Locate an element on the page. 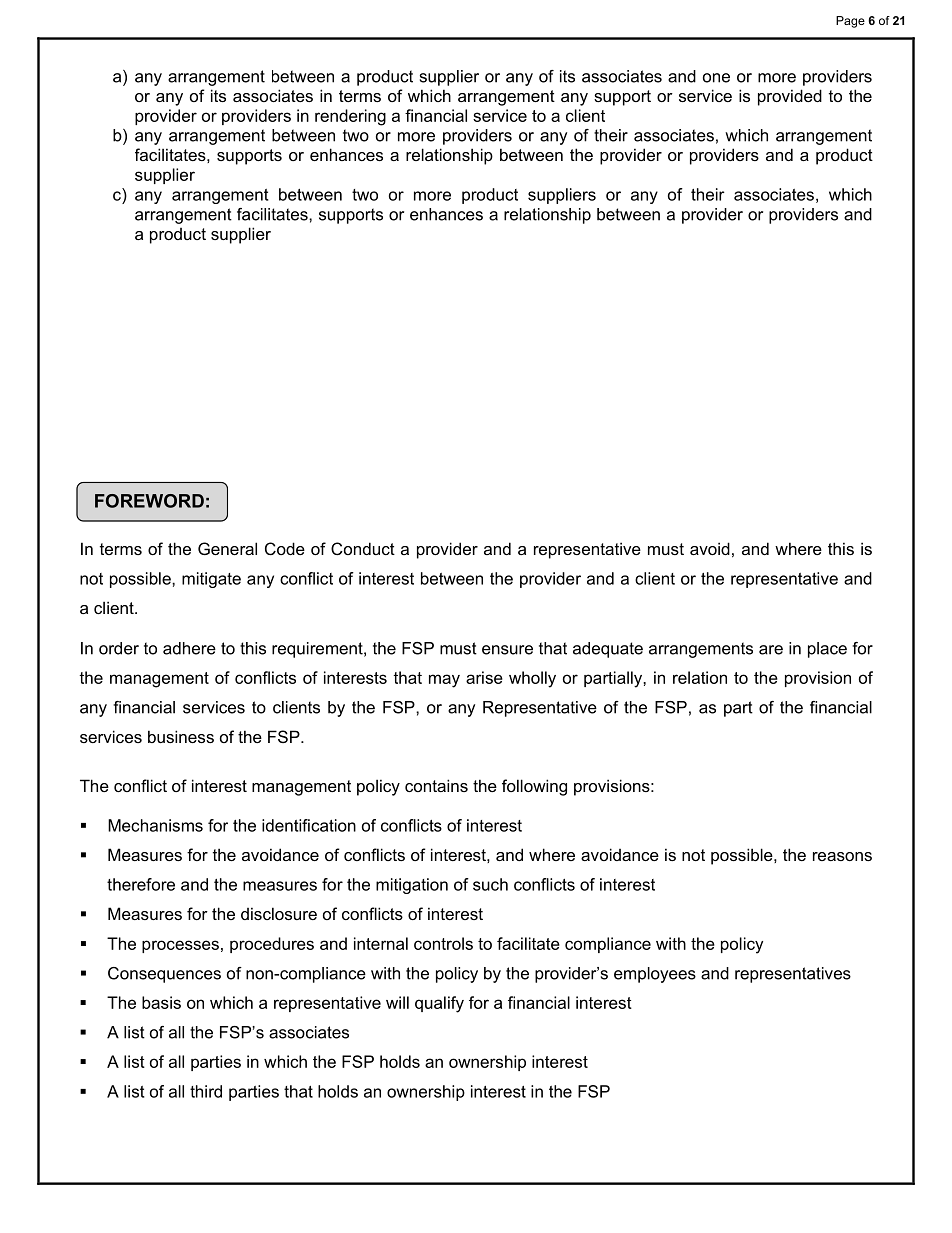 The width and height of the page is (952, 1233). provided is located at coordinates (790, 97).
